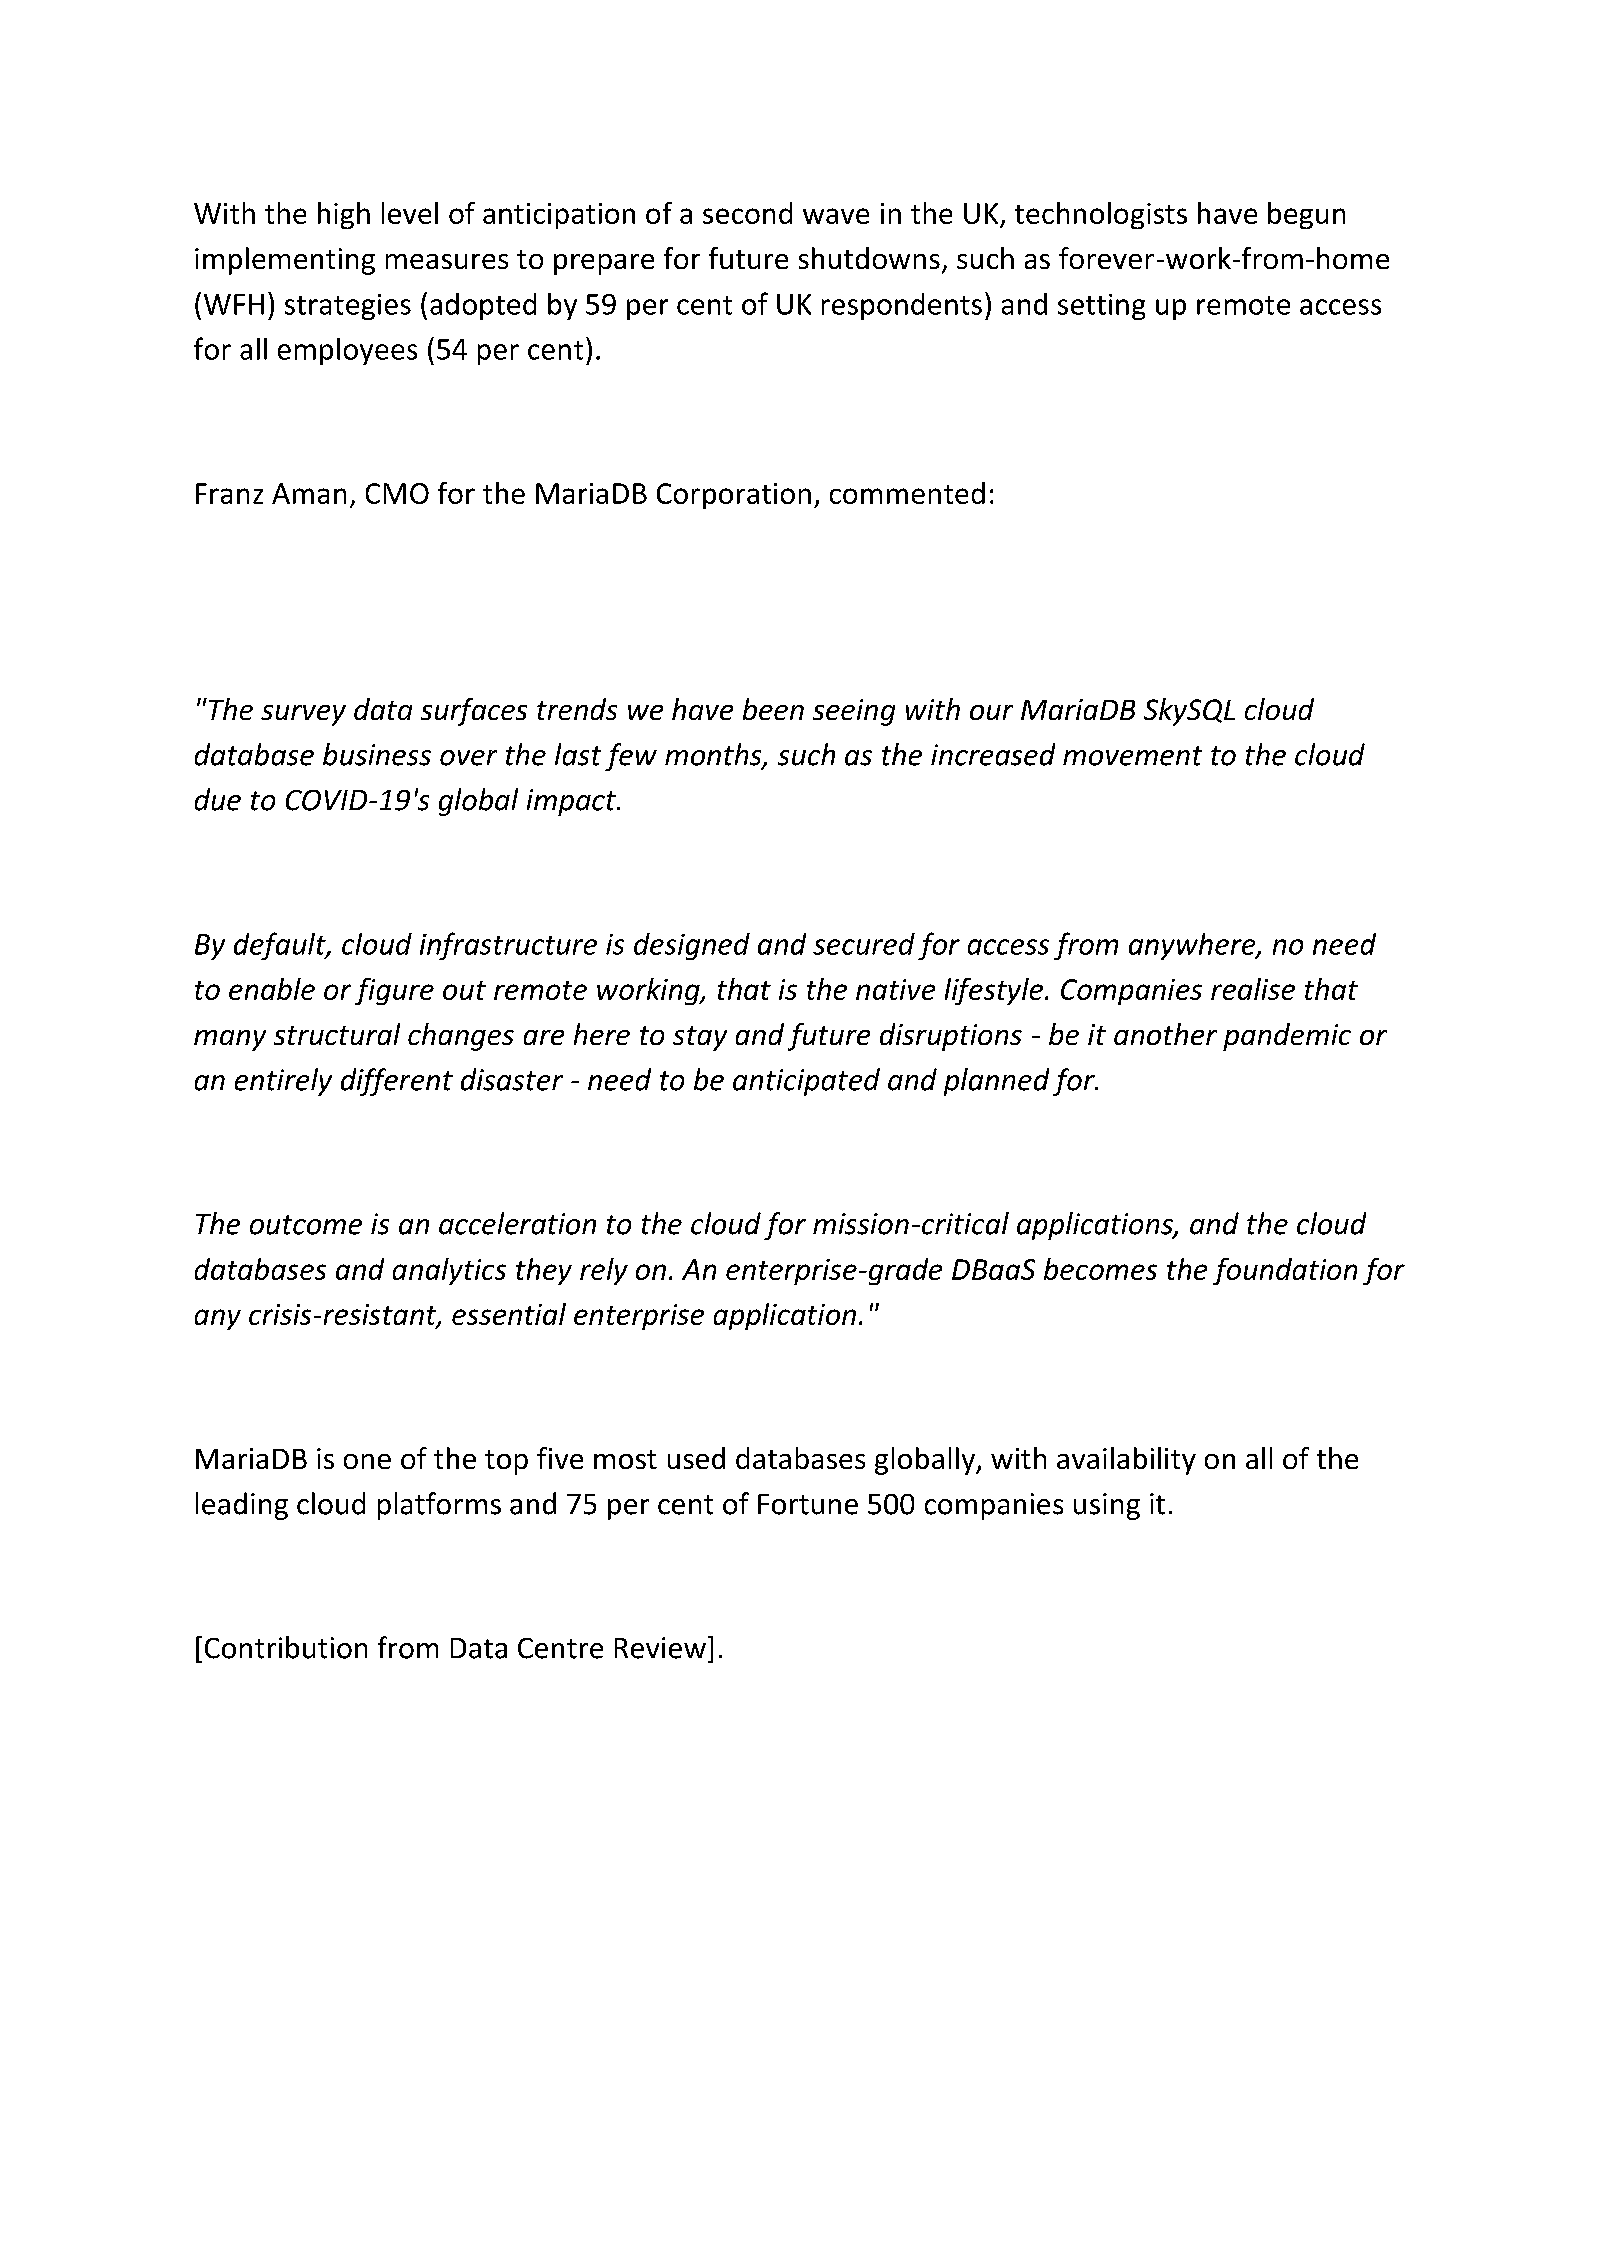 The image size is (1598, 2260). I want to click on movement, so click(1132, 756).
